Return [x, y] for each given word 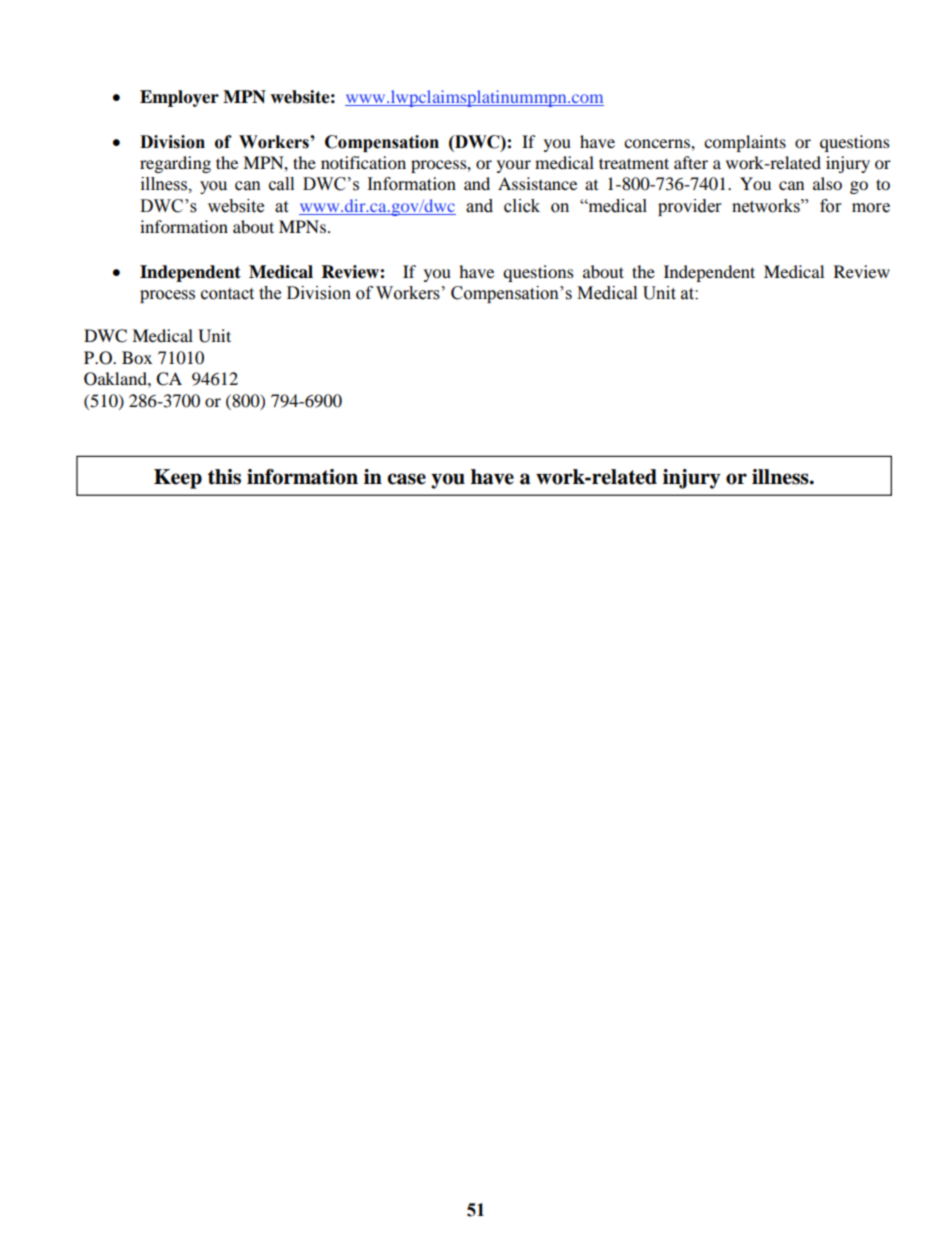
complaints [745, 143]
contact [227, 294]
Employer [179, 98]
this [224, 477]
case [406, 479]
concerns [658, 143]
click [522, 206]
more [871, 208]
